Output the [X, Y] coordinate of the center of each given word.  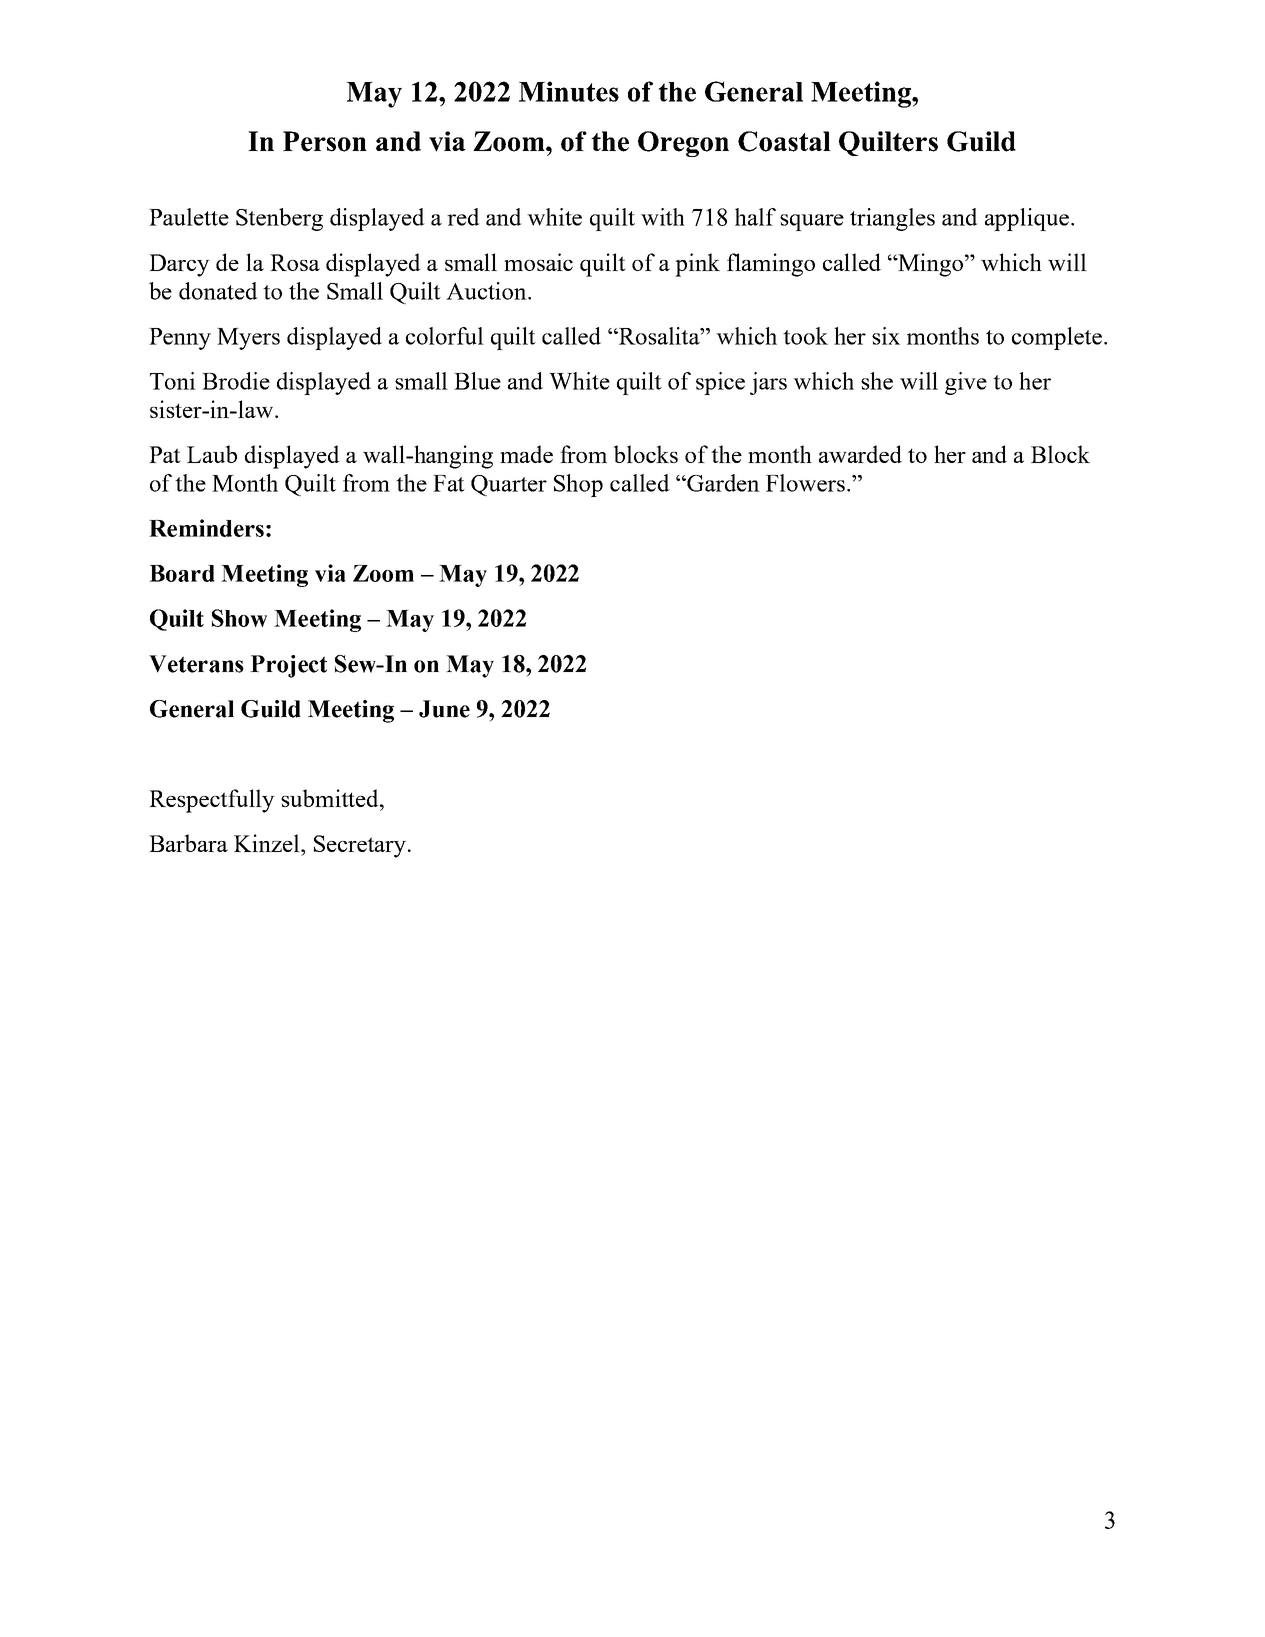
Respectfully [212, 801]
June [444, 709]
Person [325, 141]
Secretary [360, 846]
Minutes [569, 91]
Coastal [784, 141]
